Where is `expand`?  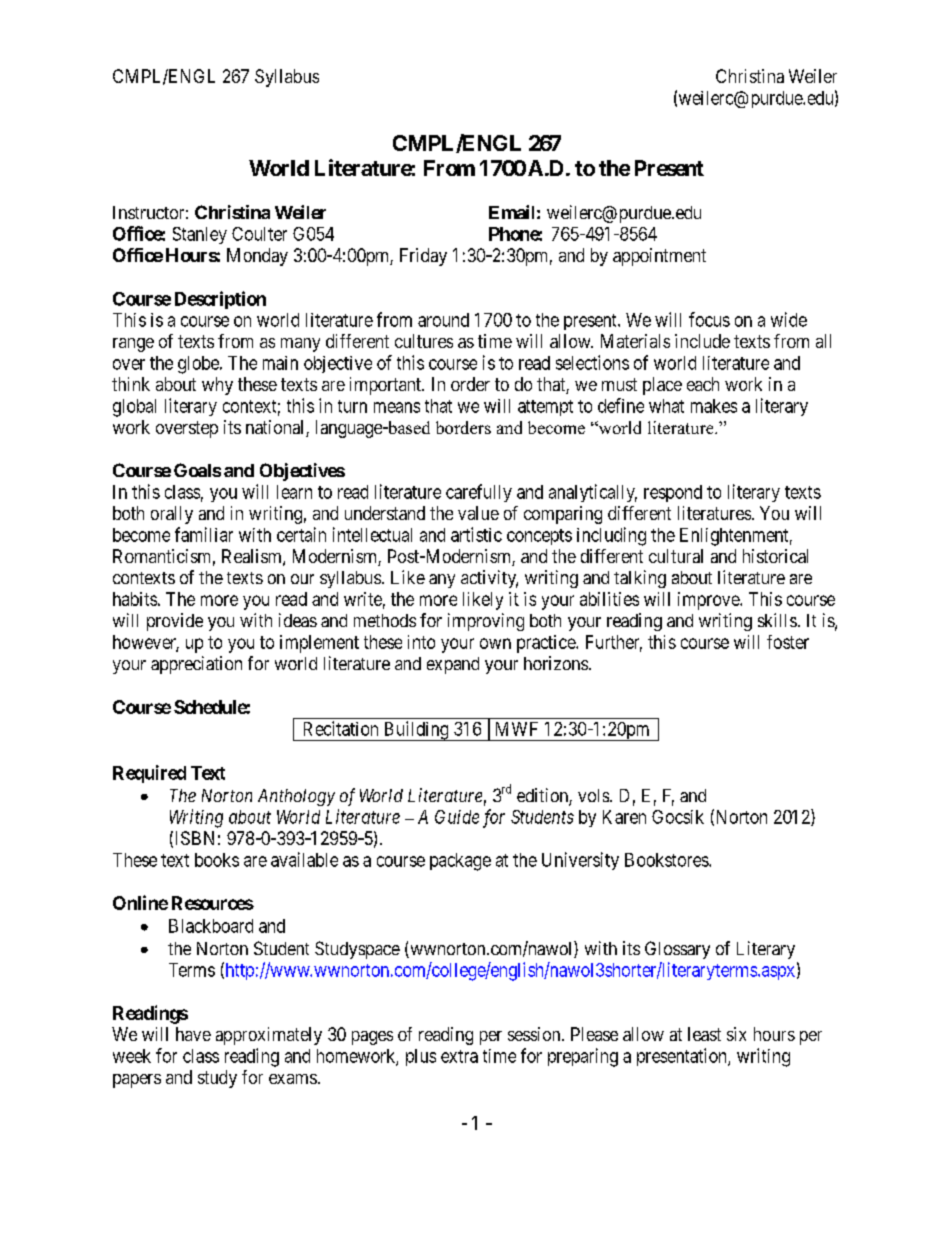
expand is located at coordinates (453, 665).
